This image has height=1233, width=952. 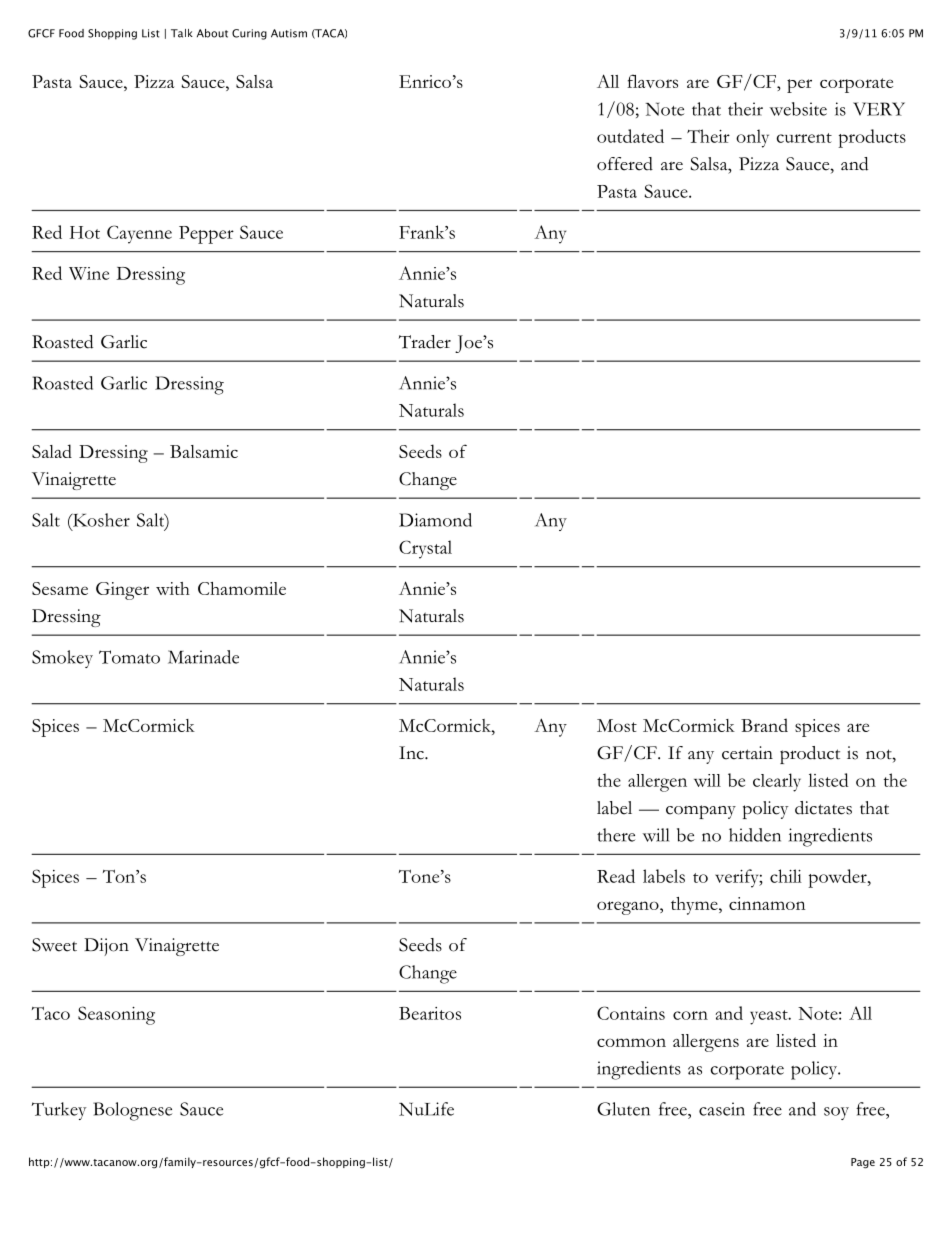 What do you see at coordinates (798, 109) in the image?
I see `website` at bounding box center [798, 109].
